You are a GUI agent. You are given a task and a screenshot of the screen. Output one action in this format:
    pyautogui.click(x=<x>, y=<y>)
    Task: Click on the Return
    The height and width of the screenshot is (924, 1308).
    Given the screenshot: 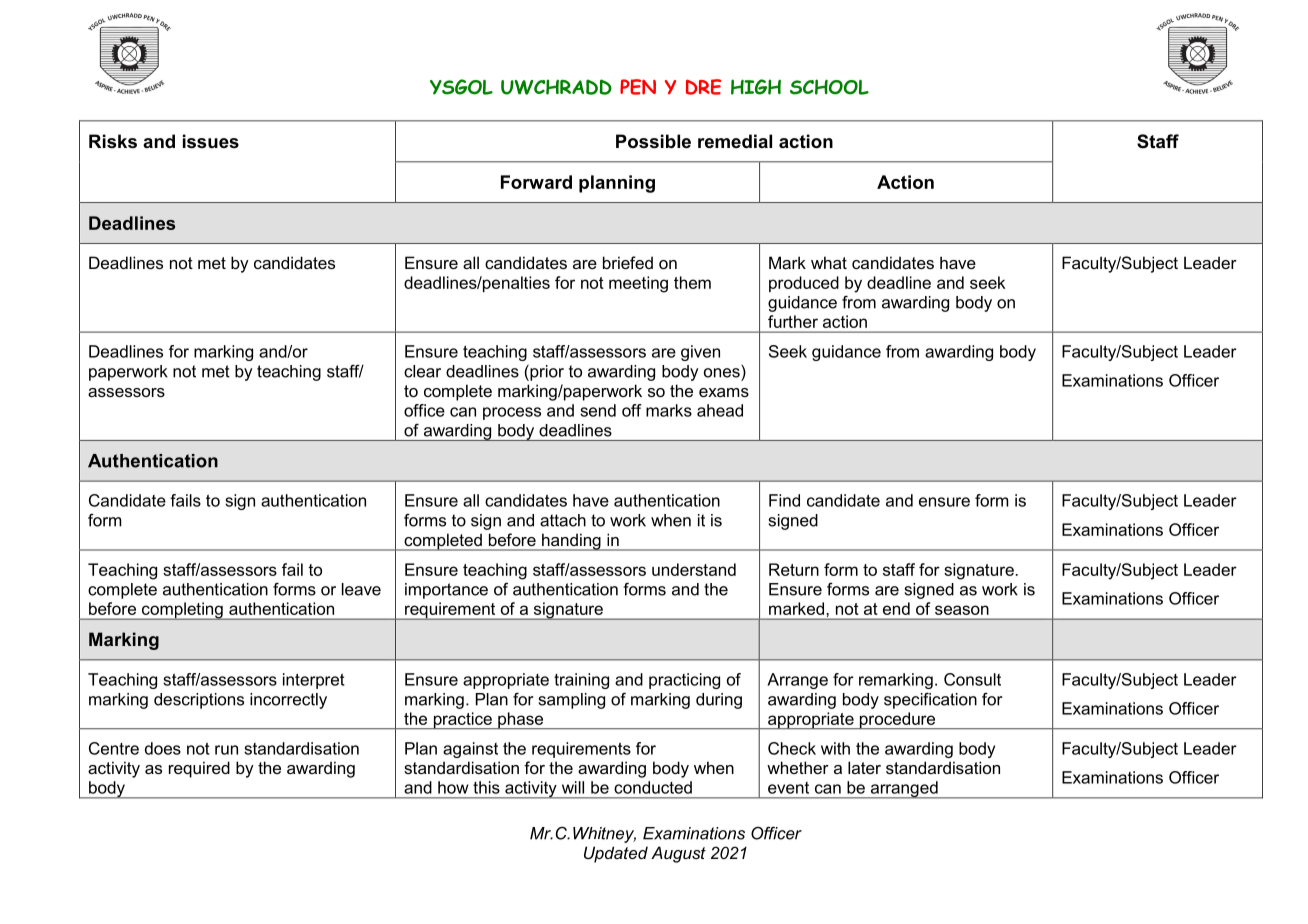 What is the action you would take?
    pyautogui.click(x=794, y=569)
